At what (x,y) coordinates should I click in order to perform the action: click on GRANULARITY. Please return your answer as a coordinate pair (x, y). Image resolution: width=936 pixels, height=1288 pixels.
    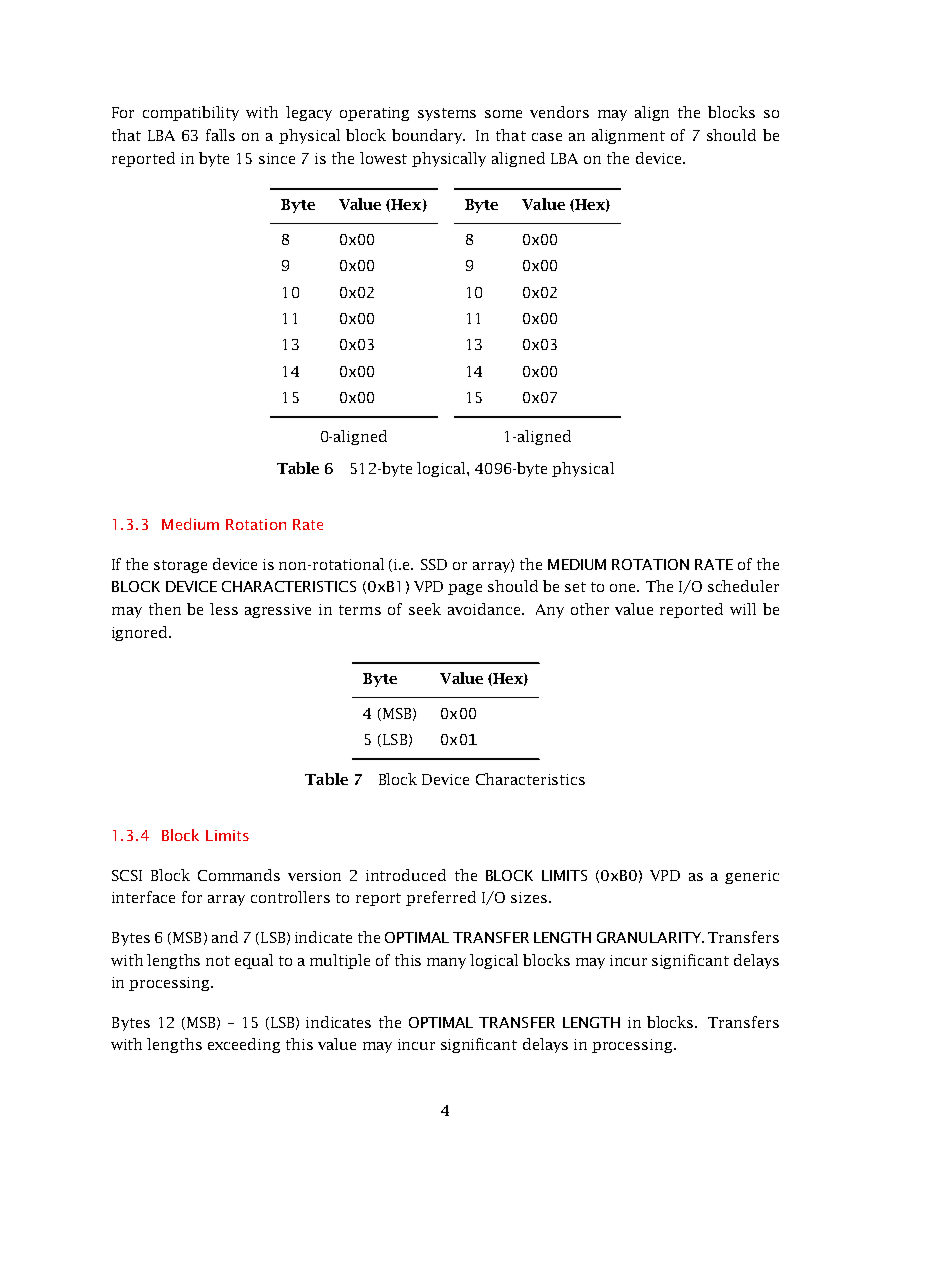
    Looking at the image, I should click on (650, 937).
